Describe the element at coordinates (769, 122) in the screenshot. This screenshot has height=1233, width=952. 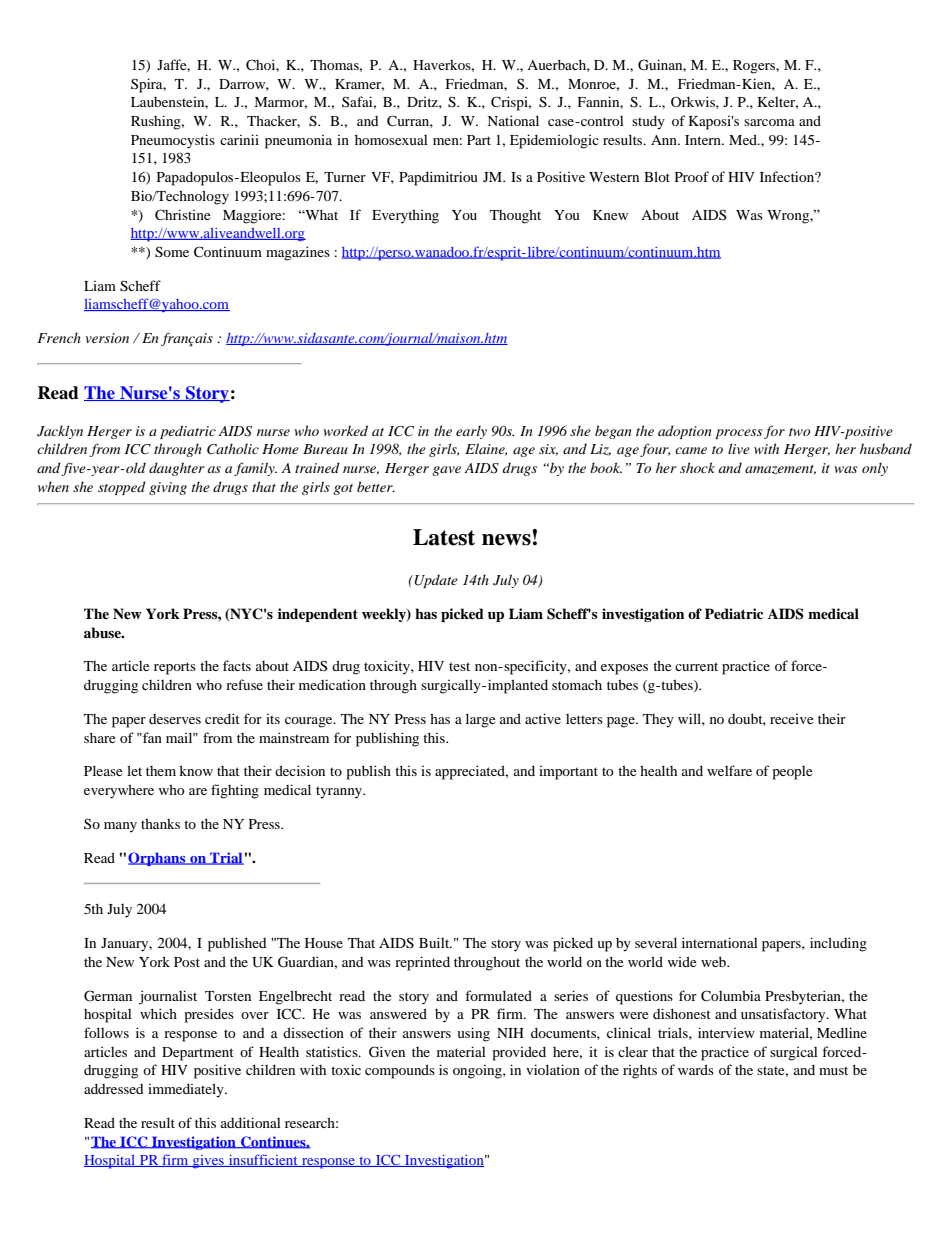
I see `sarcoma` at that location.
